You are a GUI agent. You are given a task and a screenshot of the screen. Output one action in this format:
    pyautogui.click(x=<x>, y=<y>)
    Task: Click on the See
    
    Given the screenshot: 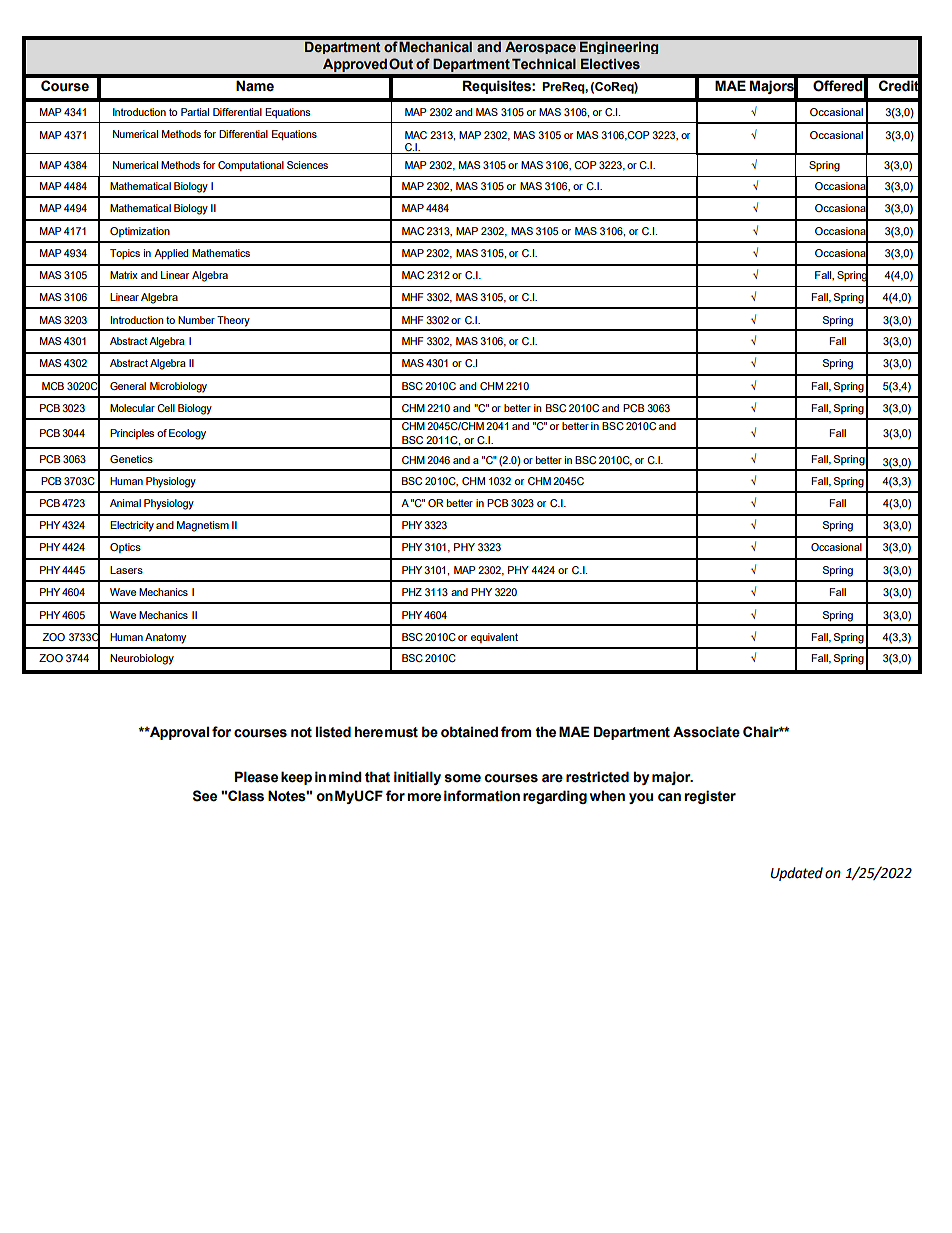 What is the action you would take?
    pyautogui.click(x=205, y=796)
